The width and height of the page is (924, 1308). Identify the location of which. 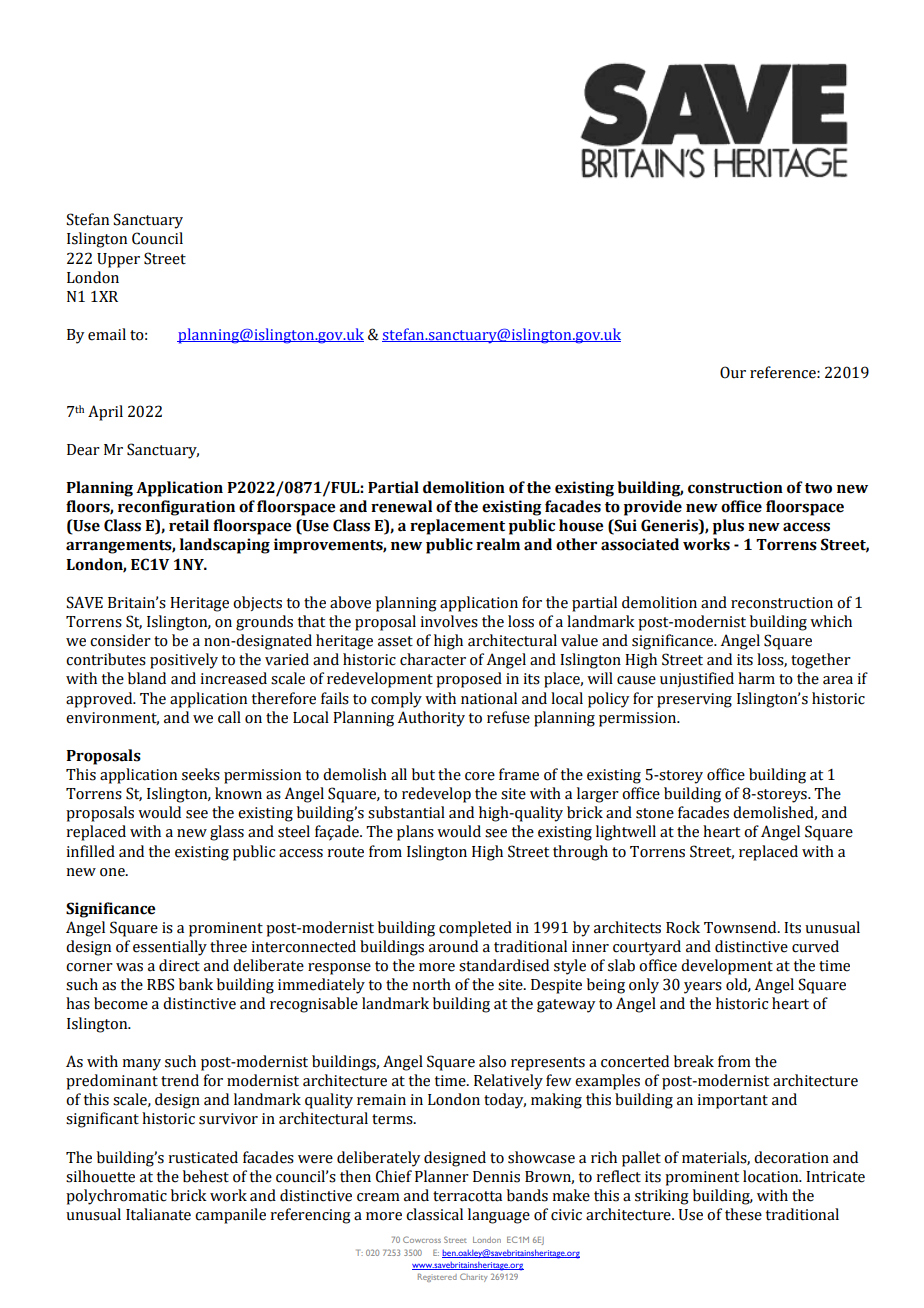
(831, 621).
